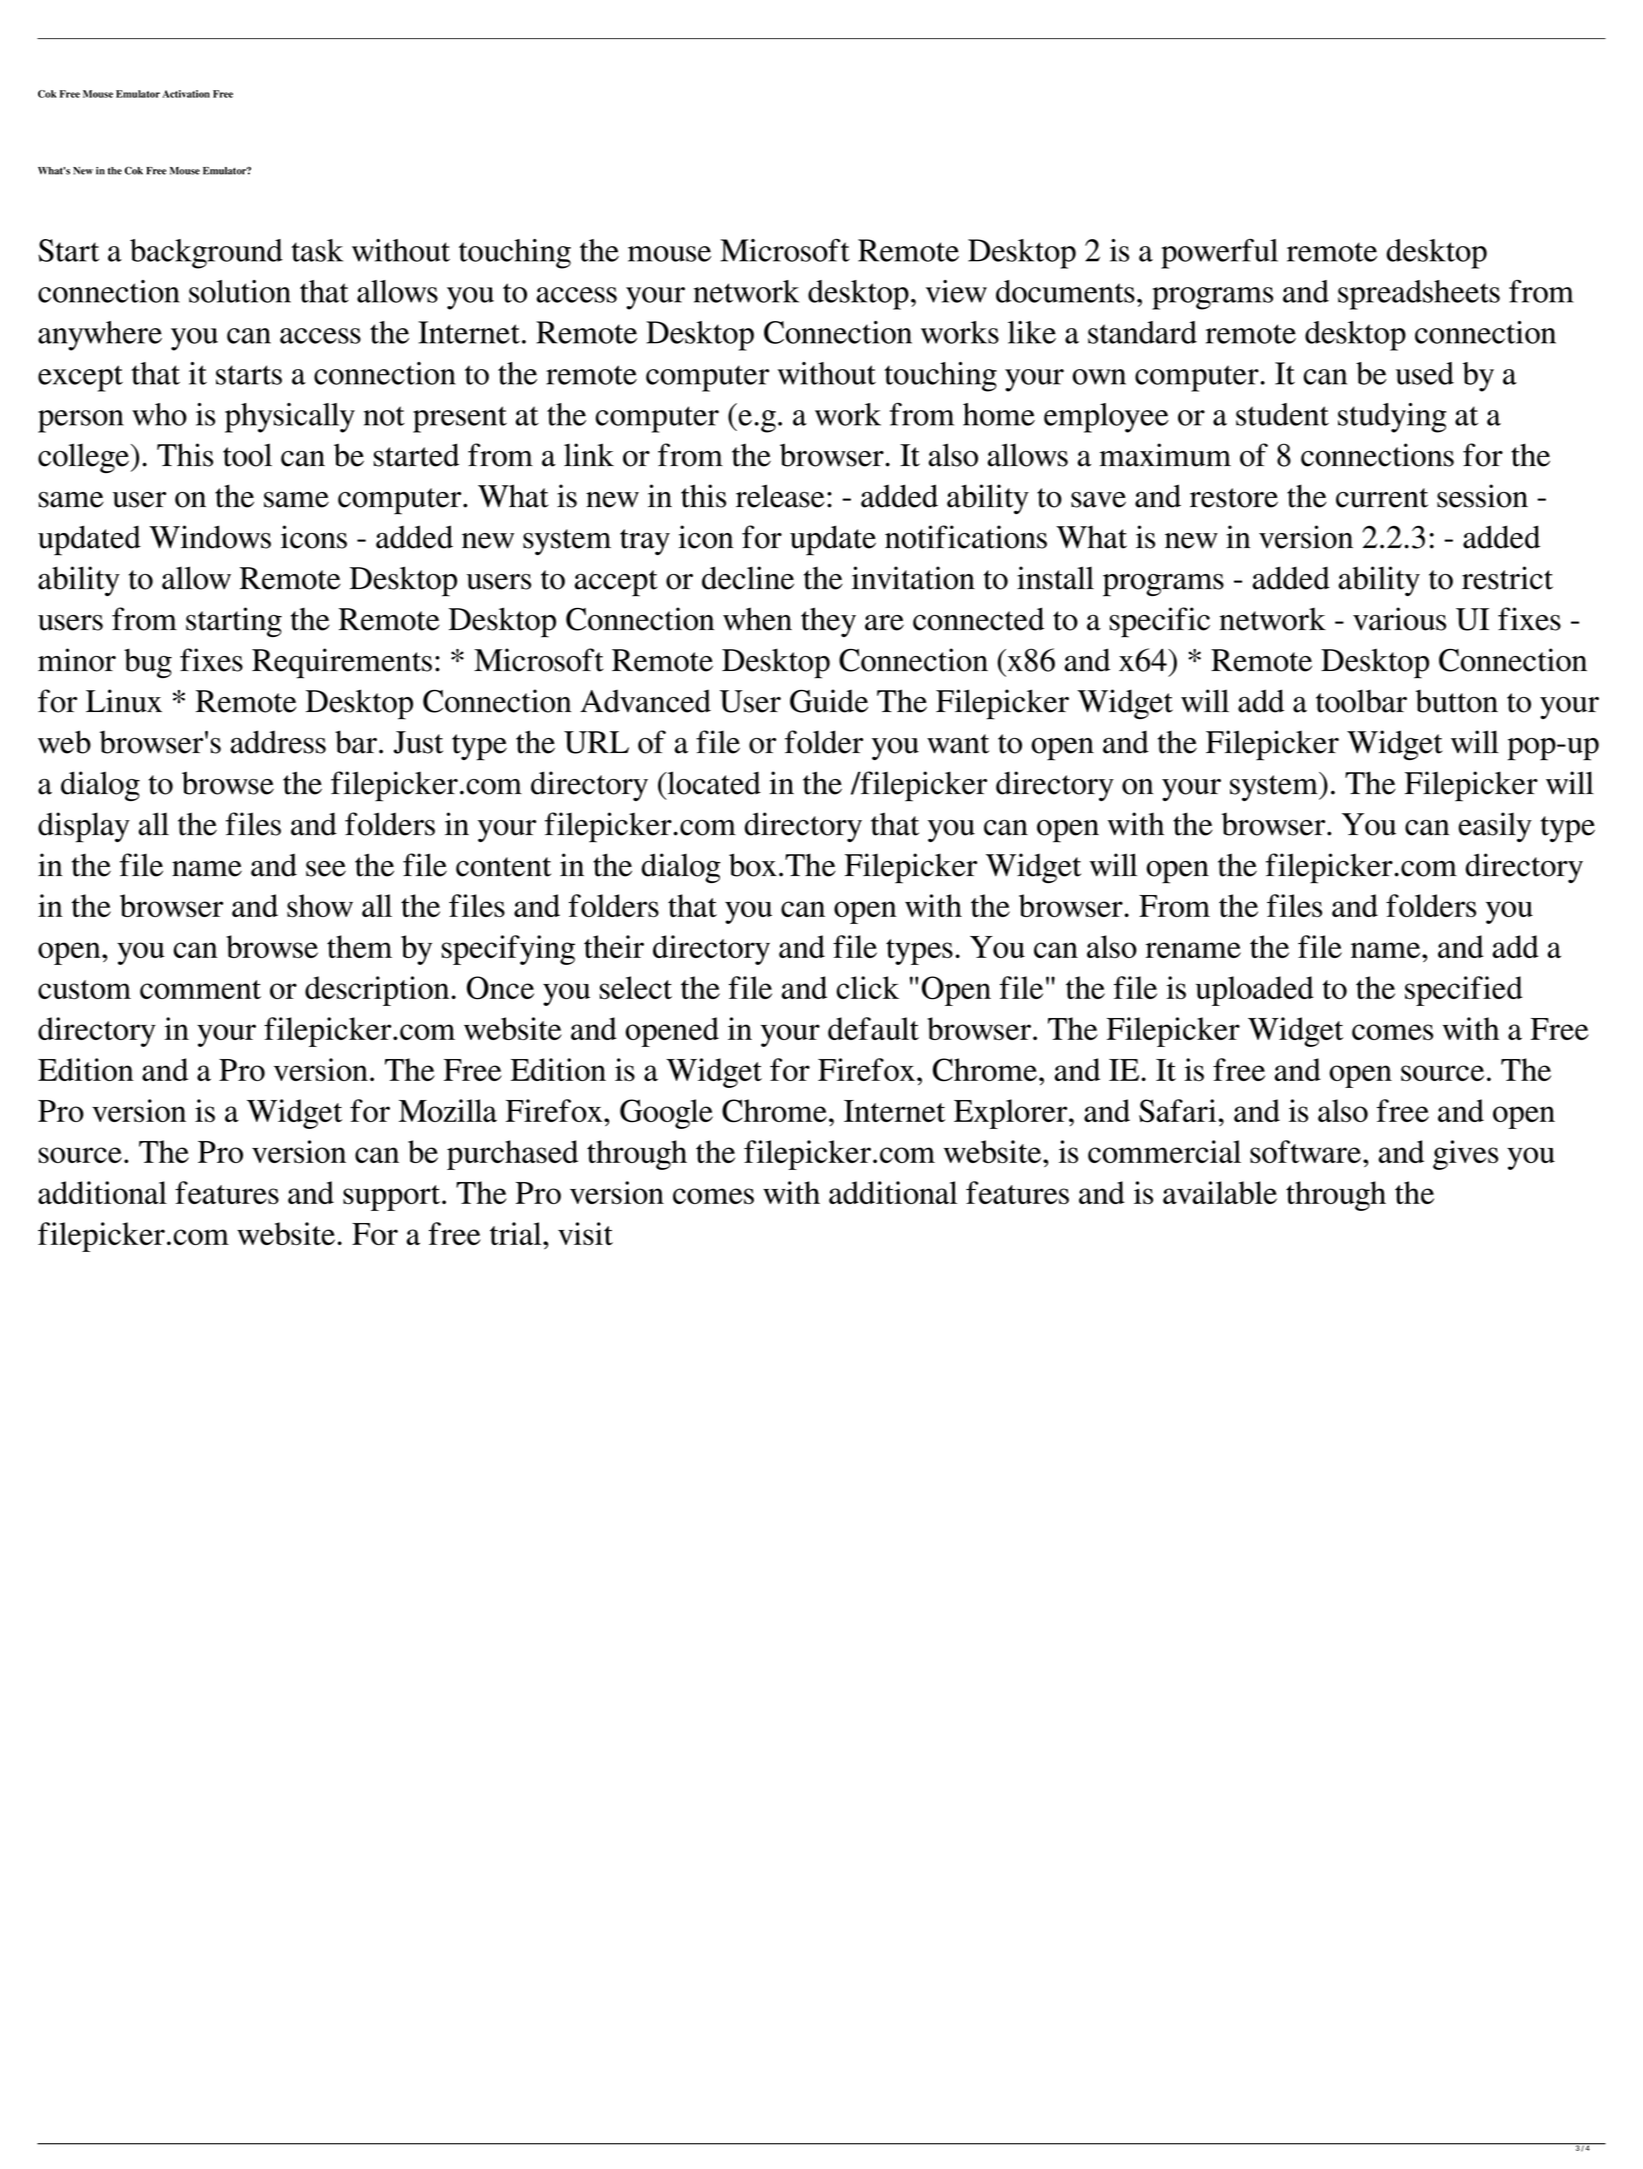 Image resolution: width=1643 pixels, height=2169 pixels. I want to click on support, so click(393, 1198).
